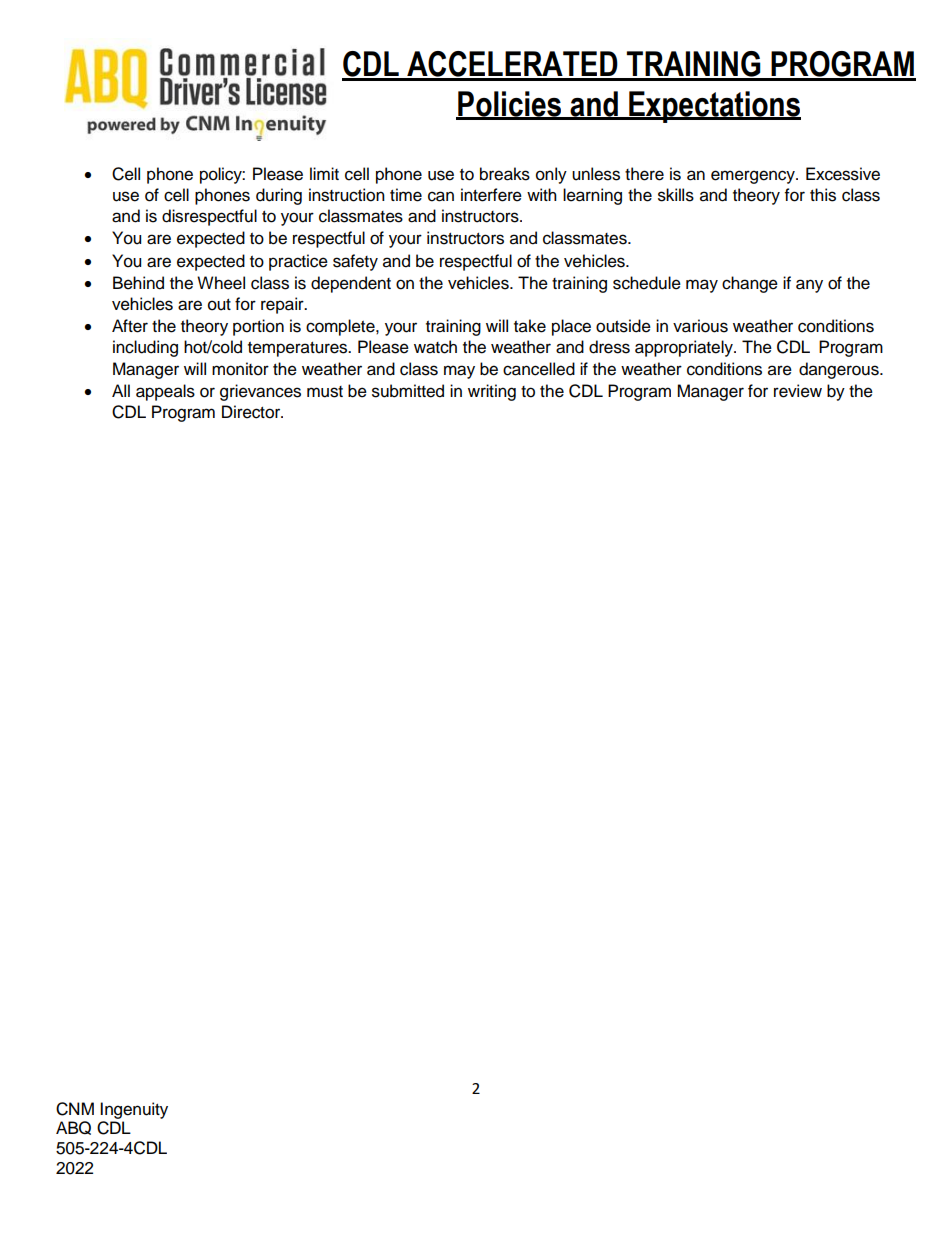 Image resolution: width=952 pixels, height=1233 pixels. Describe the element at coordinates (75, 1109) in the image. I see `CNM` at that location.
